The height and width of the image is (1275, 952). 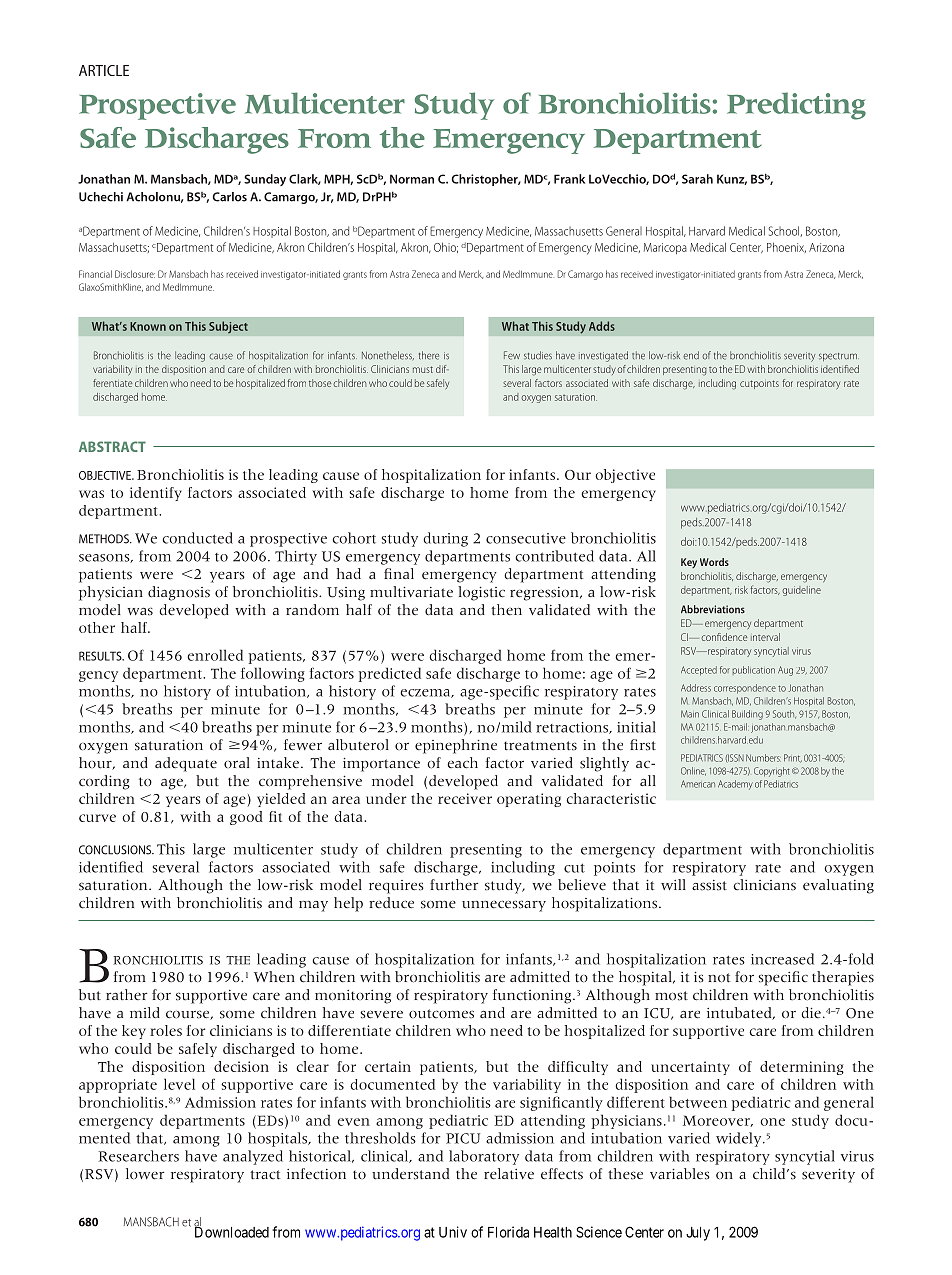 I want to click on then, so click(x=506, y=610).
